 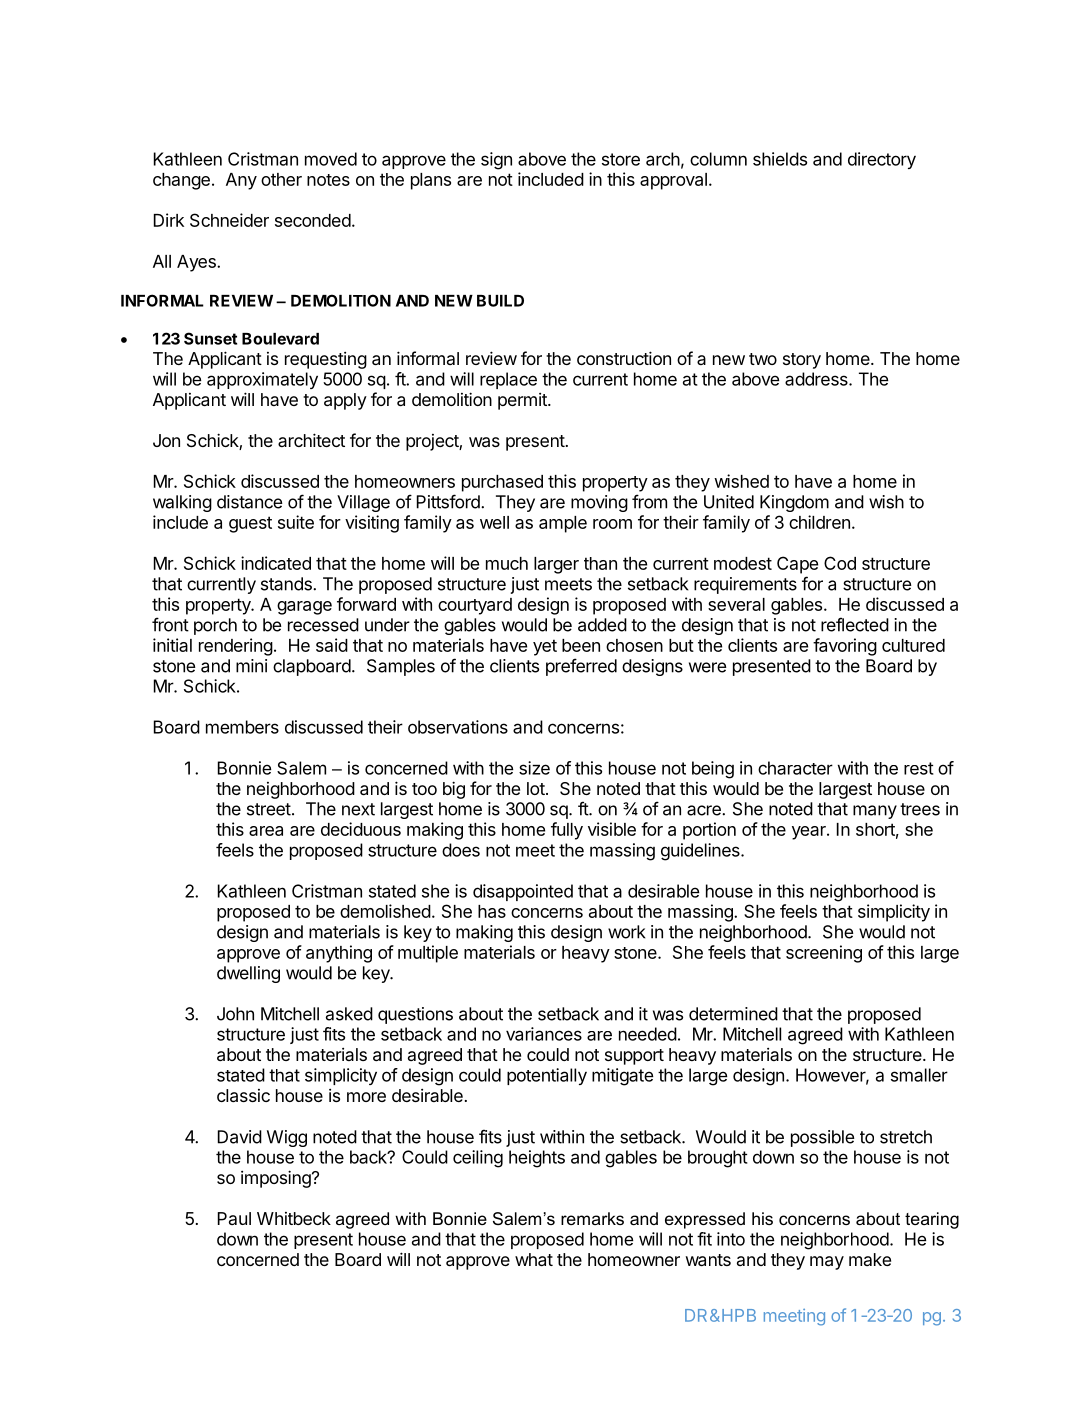 What do you see at coordinates (824, 954) in the page?
I see `screening` at bounding box center [824, 954].
